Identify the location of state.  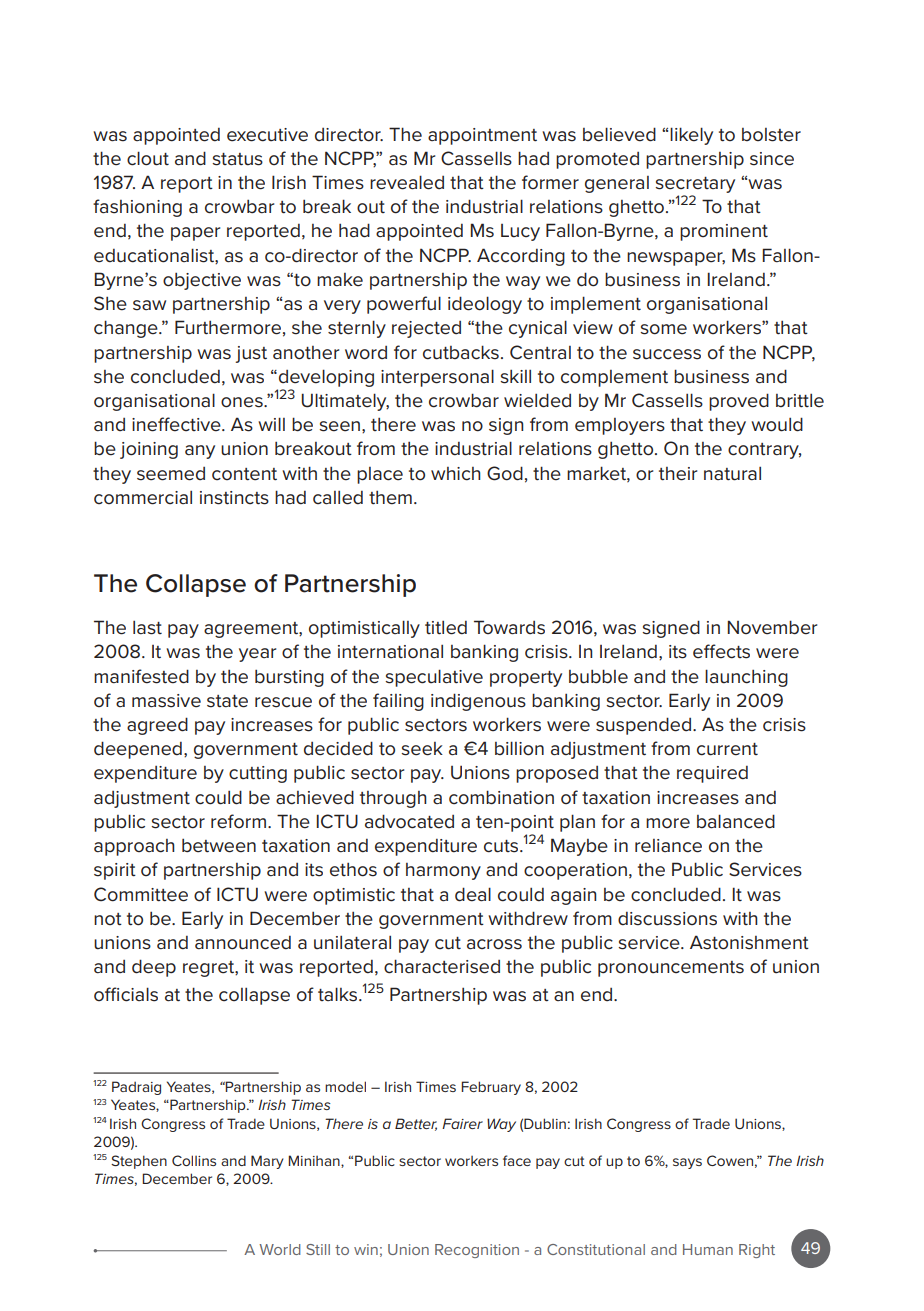
(227, 701).
